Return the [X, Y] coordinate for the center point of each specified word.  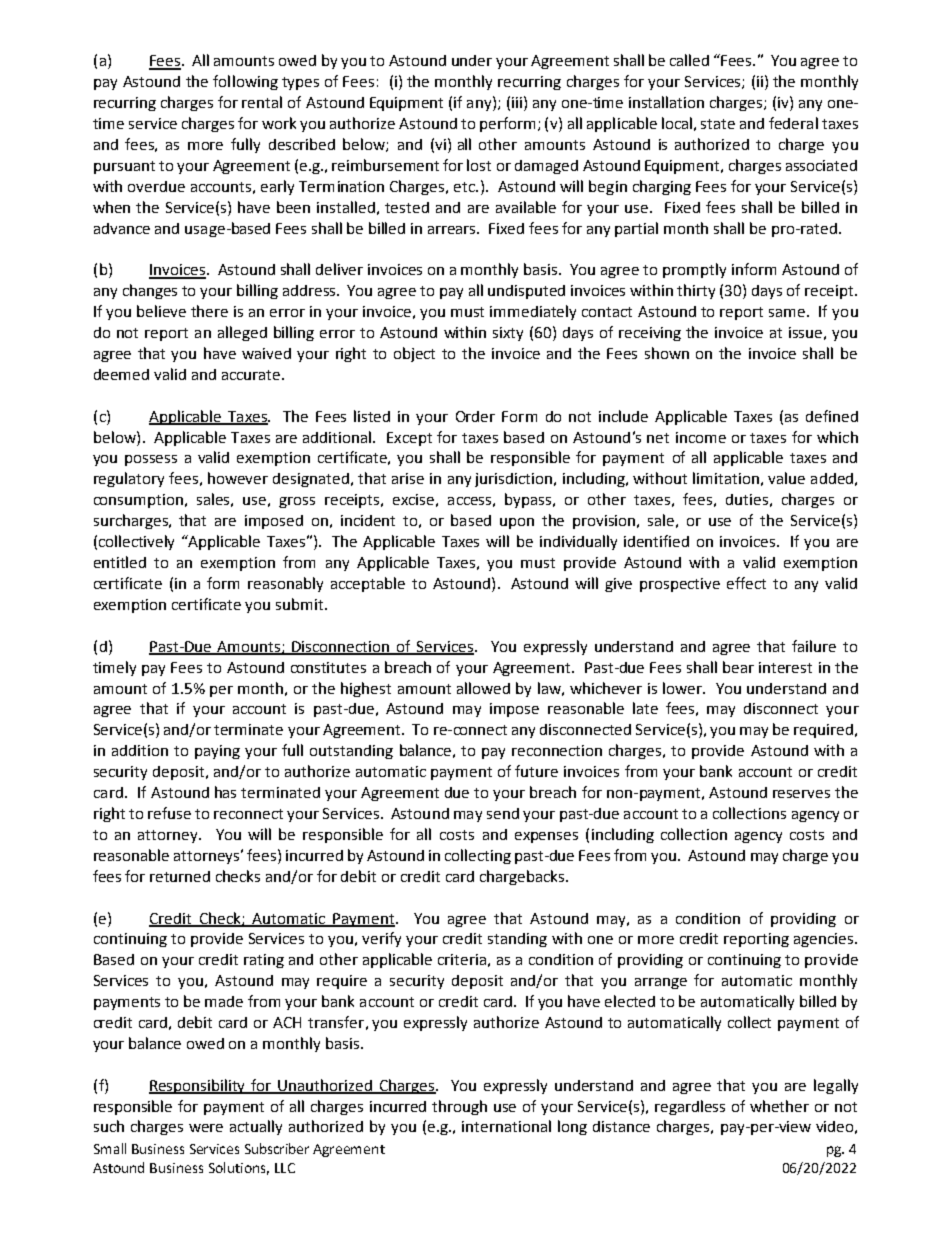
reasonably [285, 584]
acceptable [368, 584]
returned [180, 876]
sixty [508, 334]
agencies [825, 940]
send [503, 813]
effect [746, 583]
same [787, 313]
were [206, 1128]
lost [479, 165]
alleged [242, 333]
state [718, 124]
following [245, 82]
